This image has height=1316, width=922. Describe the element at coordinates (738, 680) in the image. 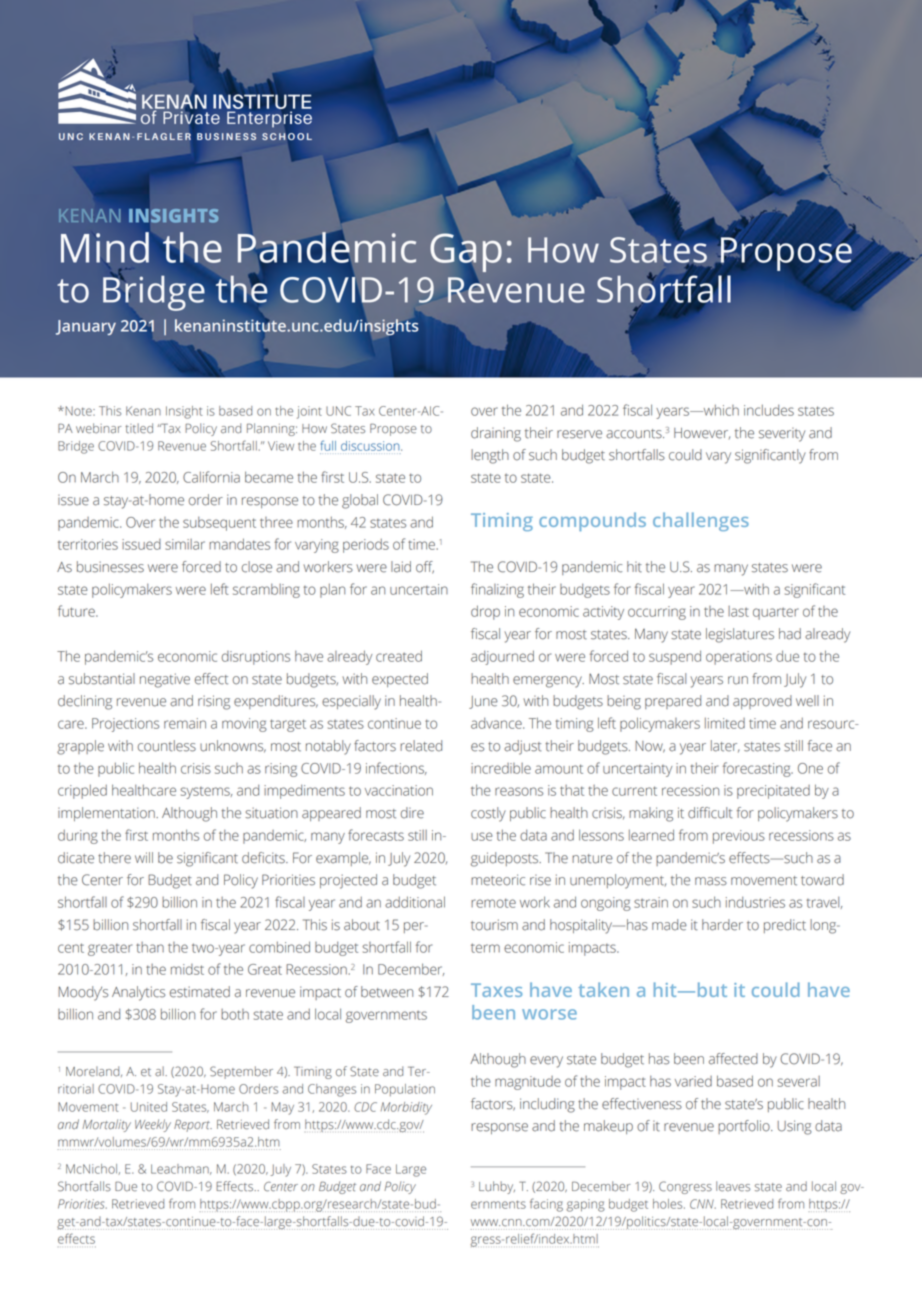

I see `run` at that location.
